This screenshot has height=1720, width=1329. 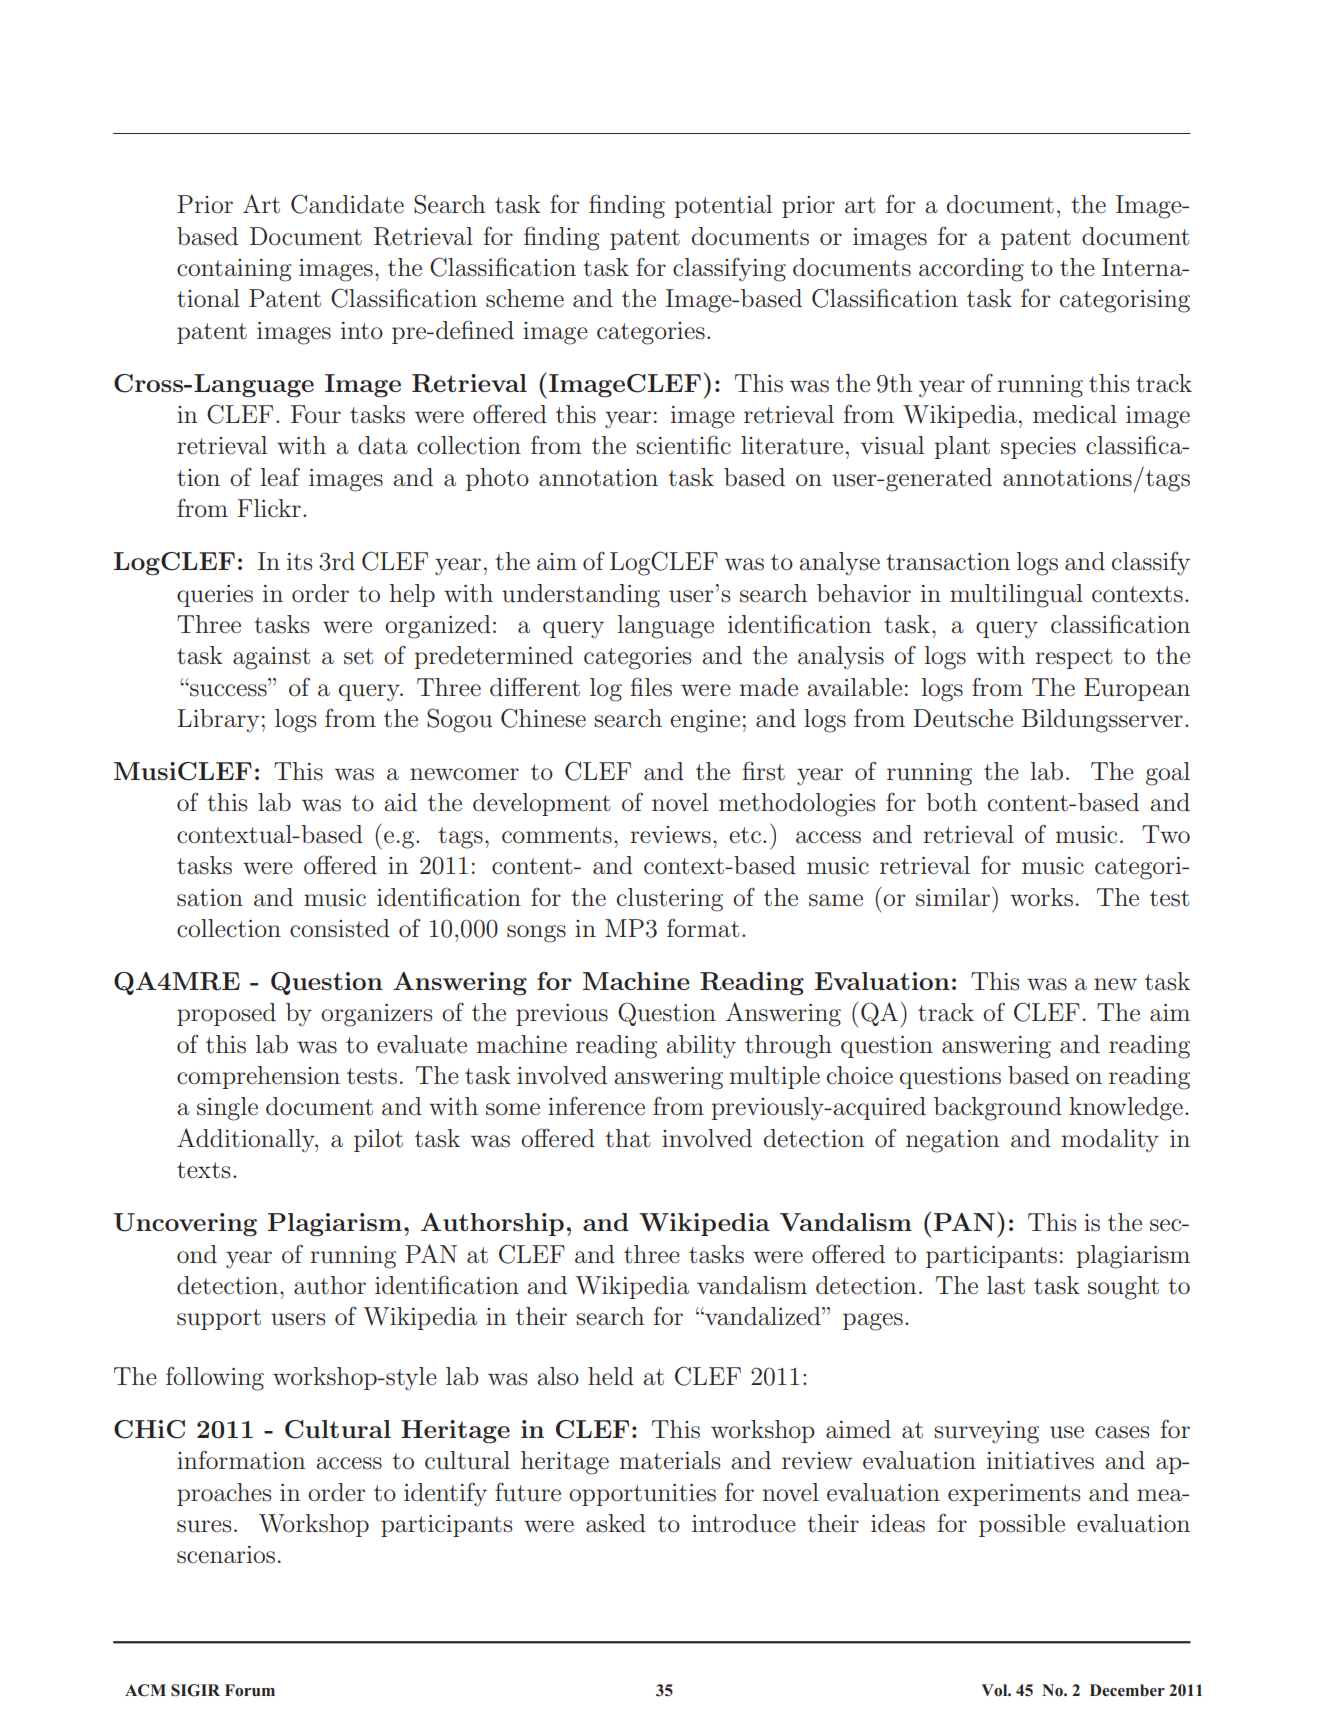 What do you see at coordinates (971, 270) in the screenshot?
I see `according` at bounding box center [971, 270].
